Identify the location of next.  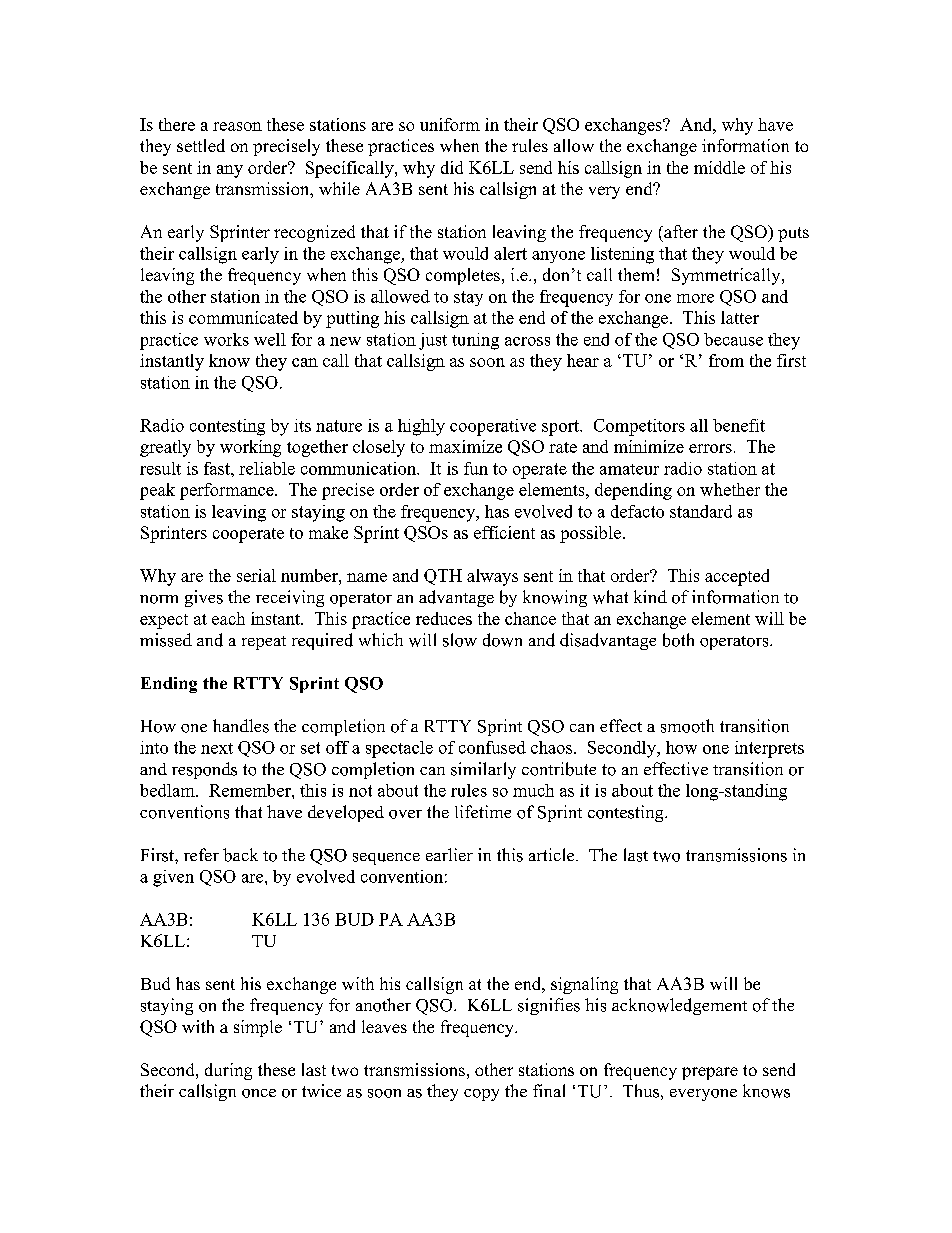
(217, 748).
